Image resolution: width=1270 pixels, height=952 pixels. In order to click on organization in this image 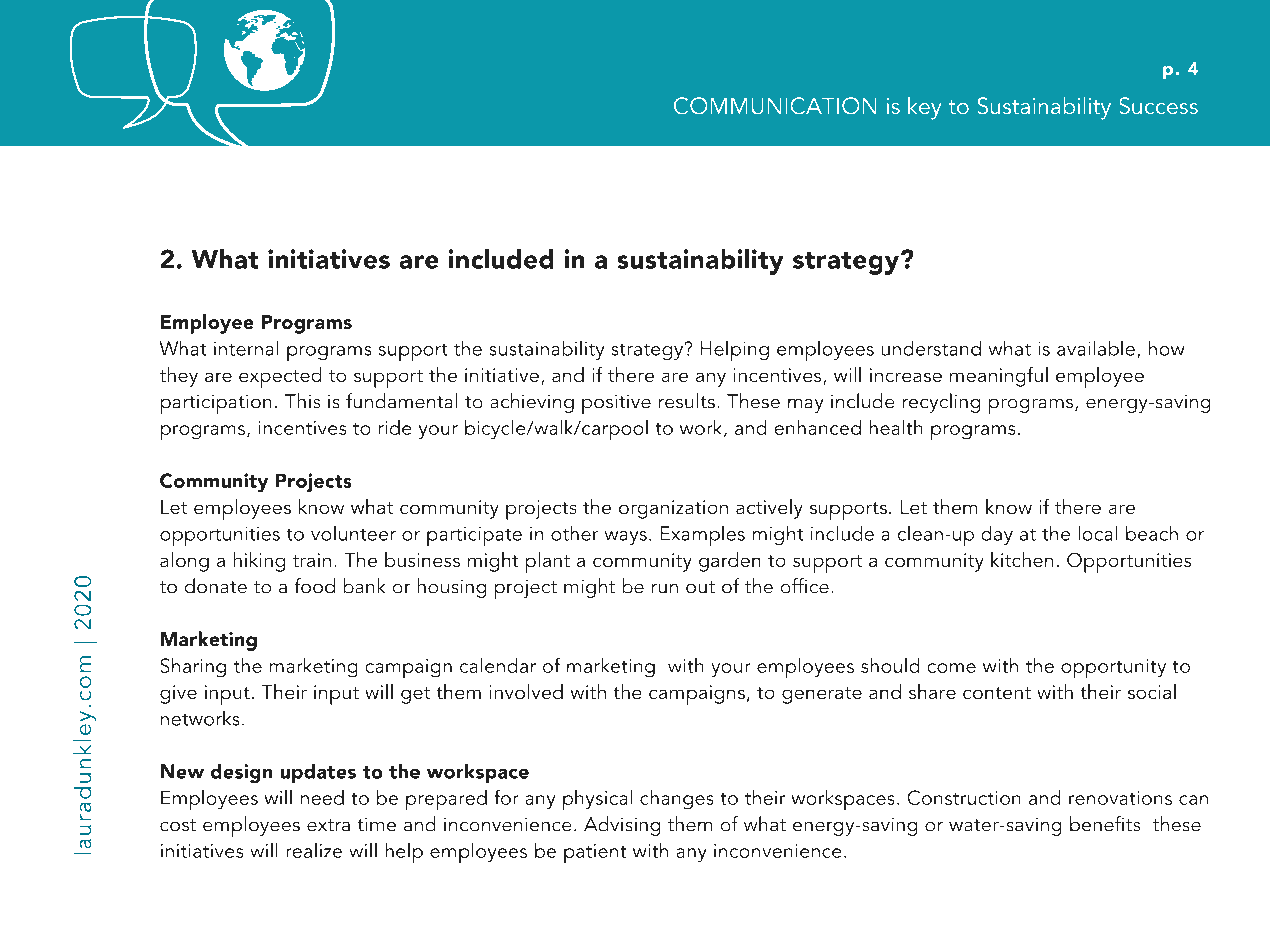, I will do `click(673, 509)`.
